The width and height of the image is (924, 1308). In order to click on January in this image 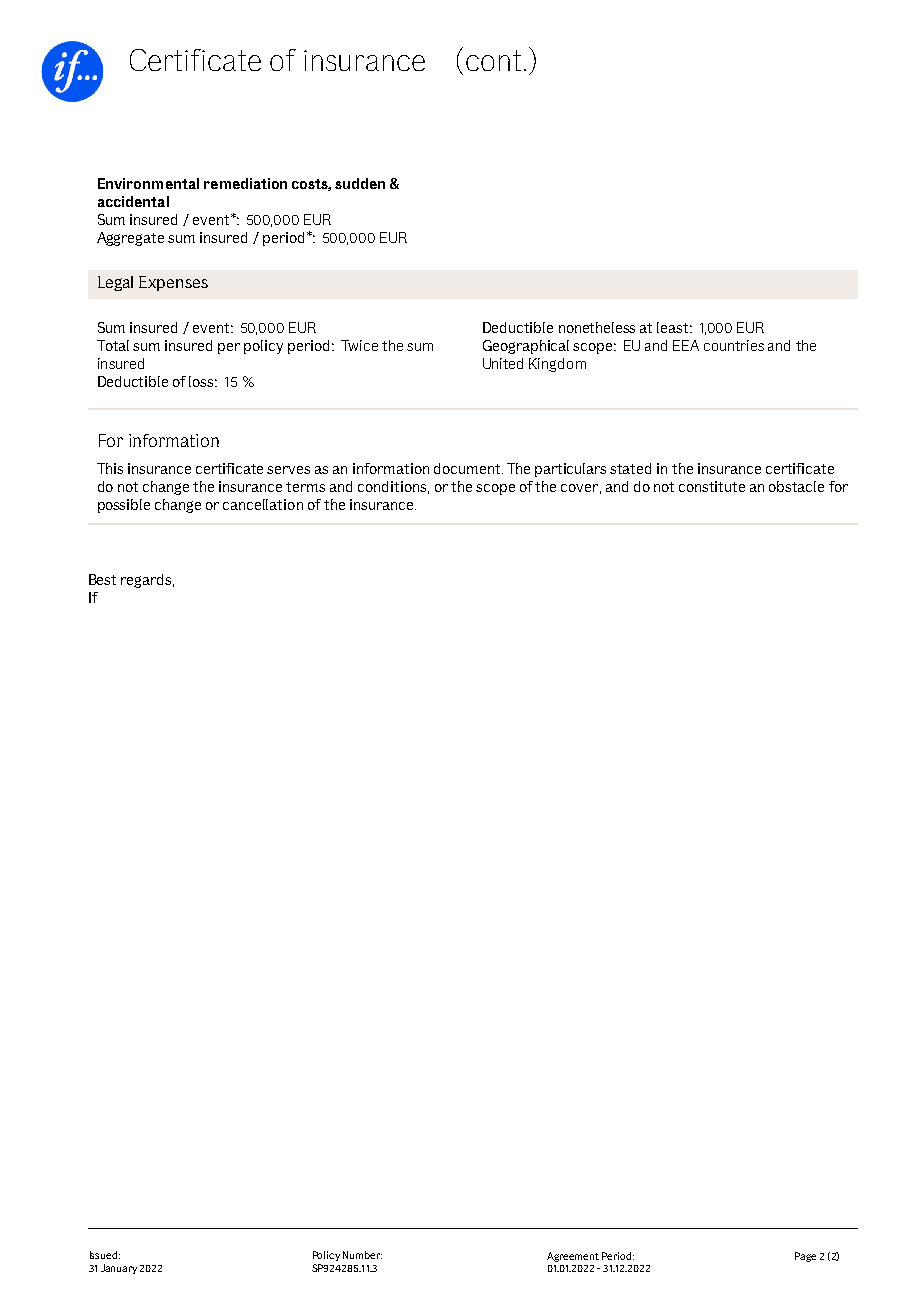, I will do `click(119, 1269)`.
